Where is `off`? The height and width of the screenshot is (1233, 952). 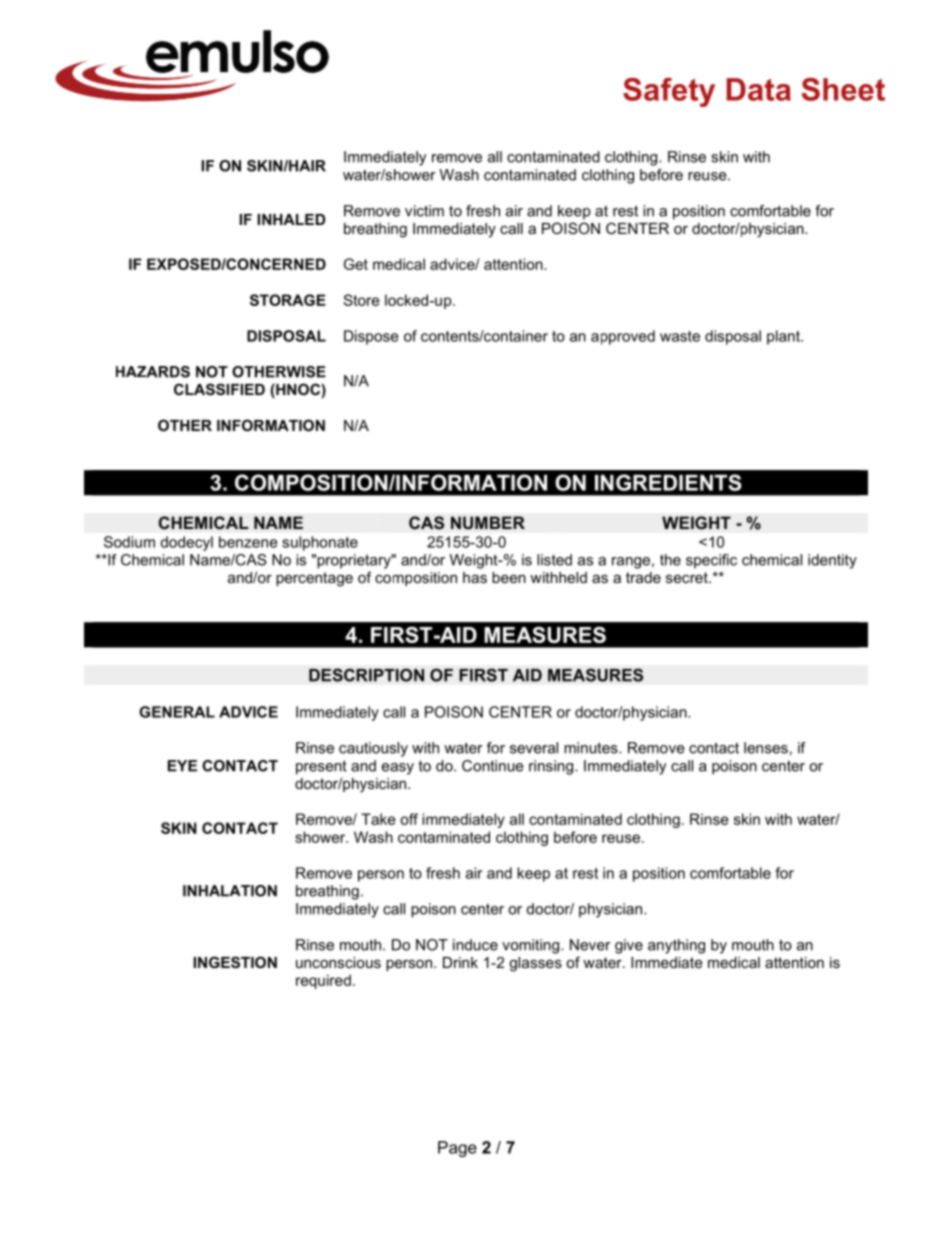
off is located at coordinates (409, 819).
